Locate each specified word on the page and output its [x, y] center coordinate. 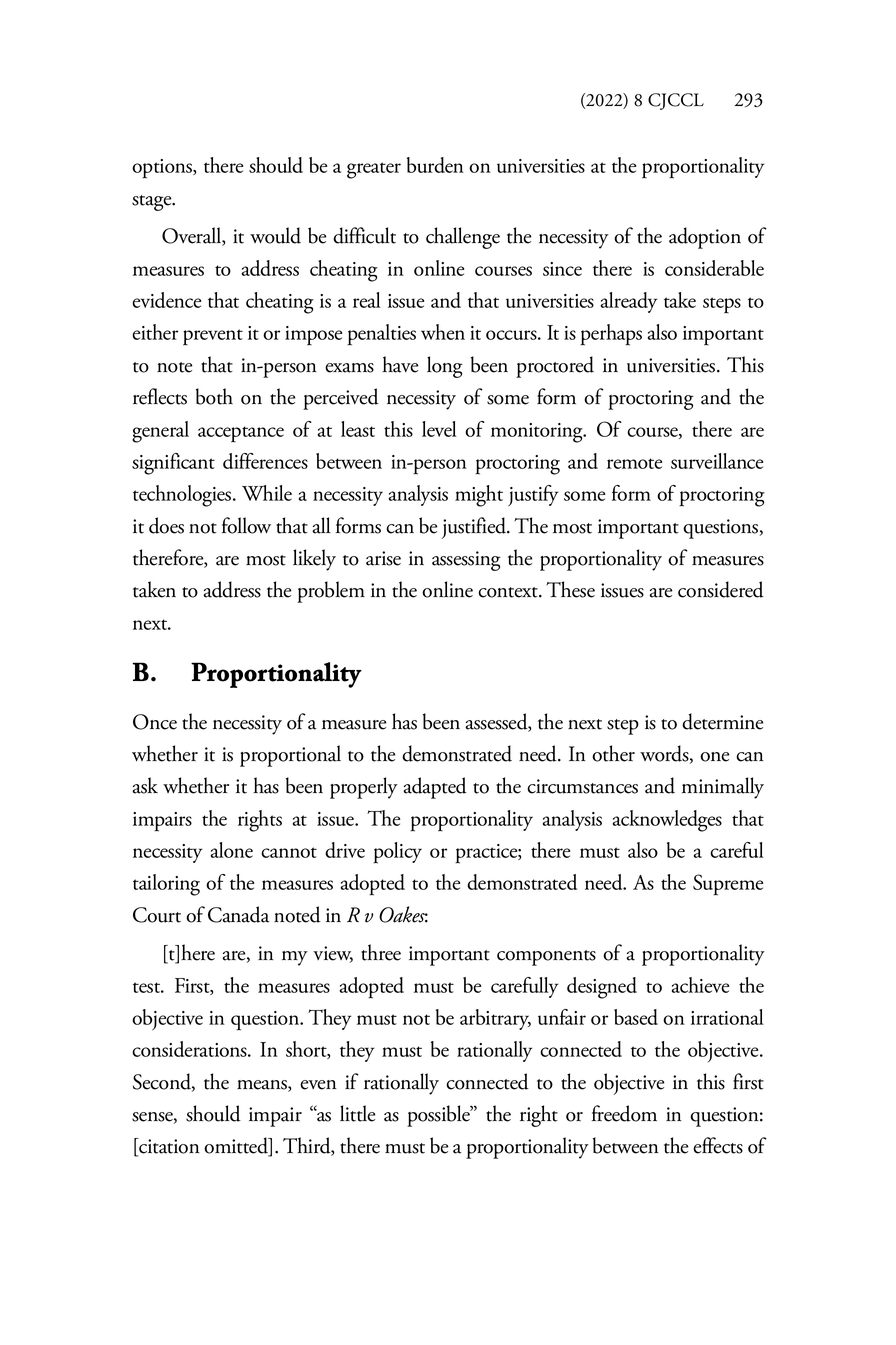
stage [153, 203]
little [358, 1113]
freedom [624, 1113]
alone [231, 850]
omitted [237, 1146]
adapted [435, 788]
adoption [705, 238]
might [479, 496]
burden [435, 165]
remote [634, 463]
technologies [183, 496]
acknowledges [667, 821]
